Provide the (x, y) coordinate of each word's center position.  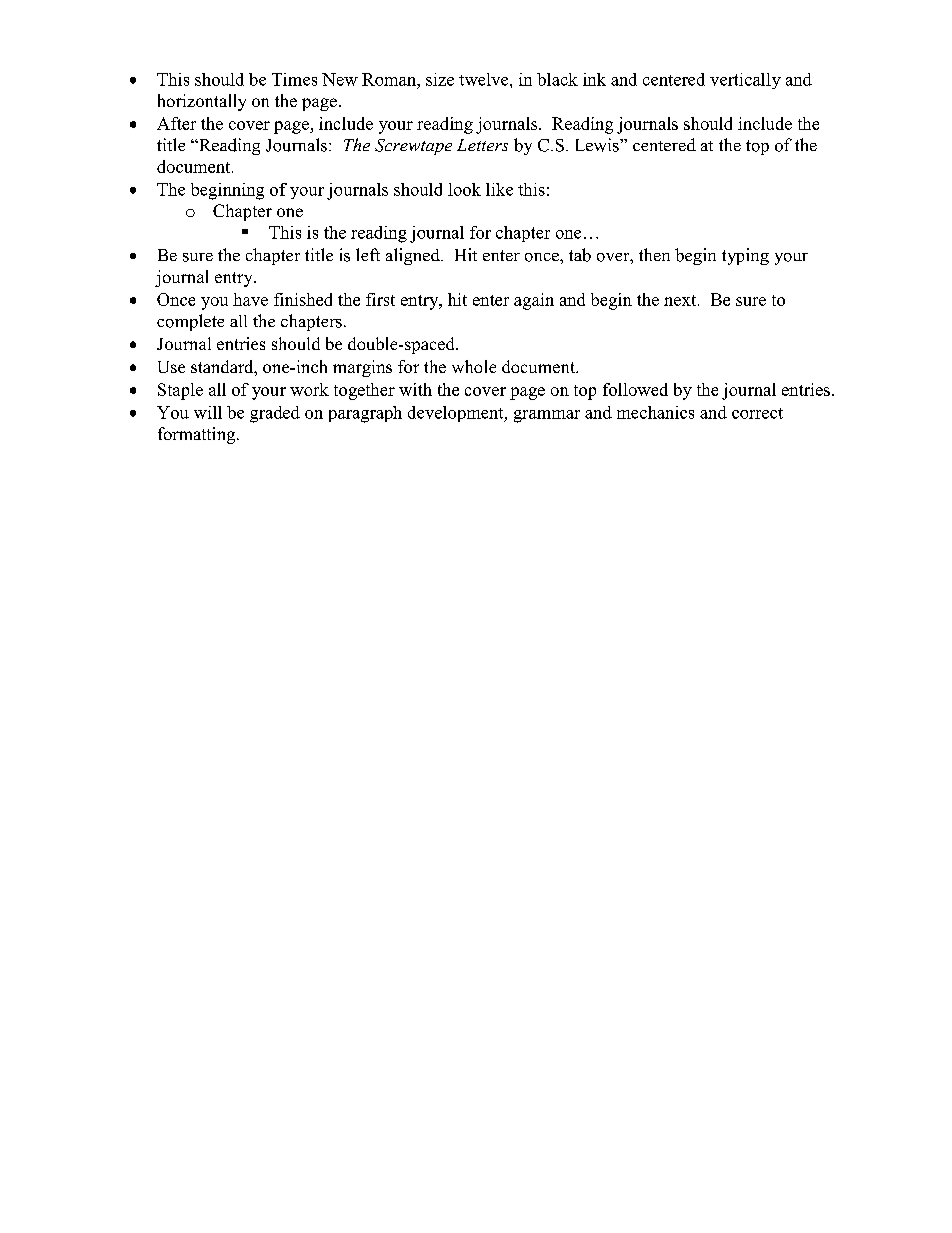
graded (275, 414)
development (457, 414)
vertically (745, 81)
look (464, 189)
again (534, 301)
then (654, 254)
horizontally (202, 102)
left (368, 254)
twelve (485, 79)
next (681, 300)
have (250, 299)
